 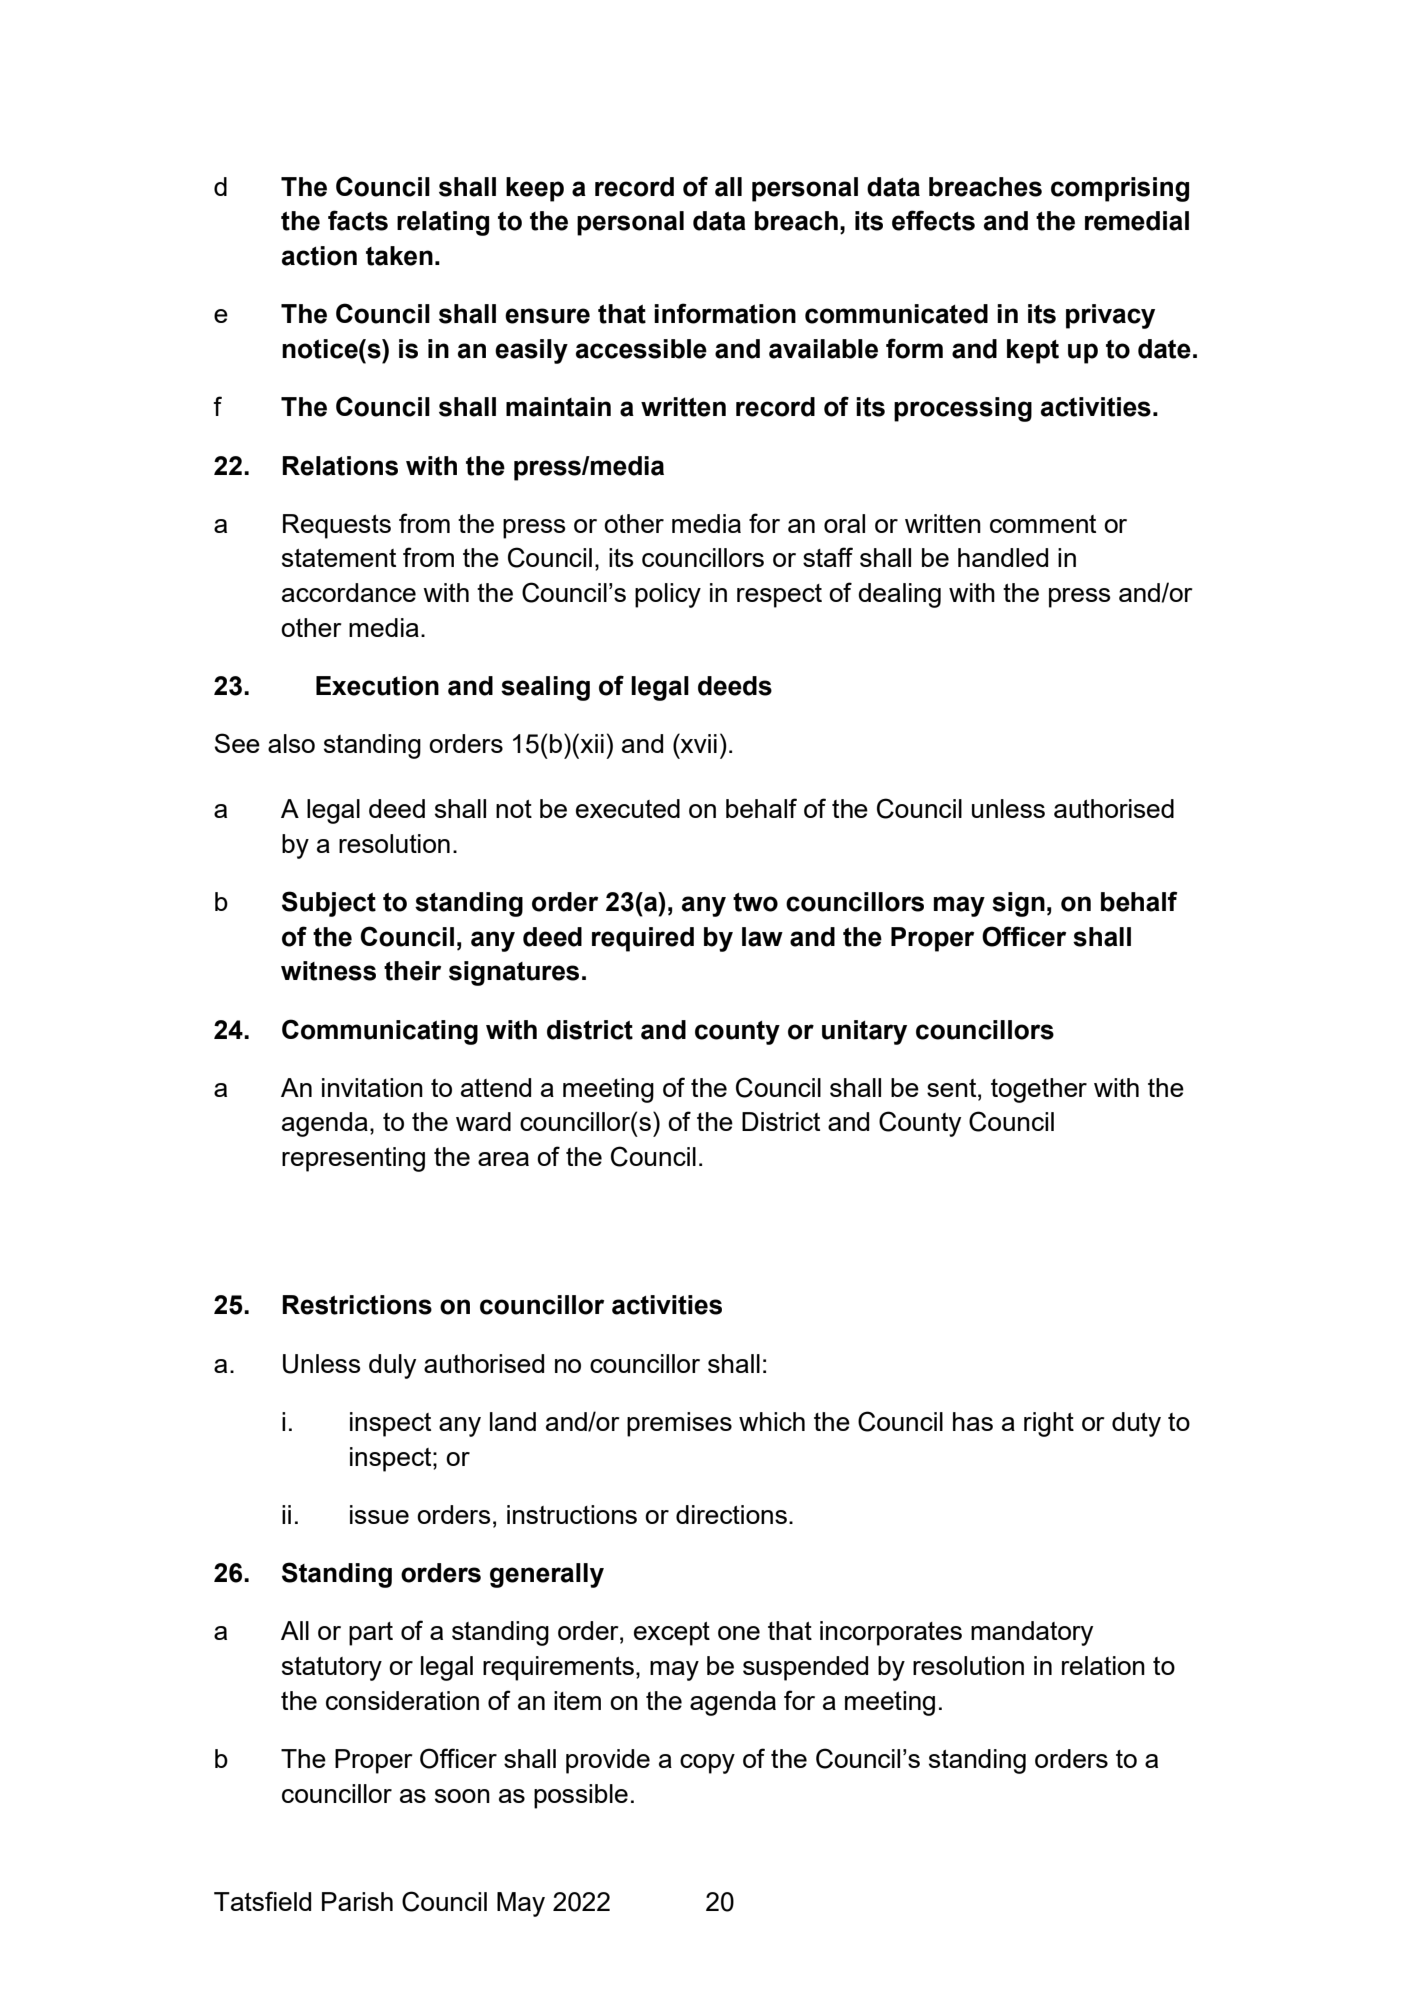 What do you see at coordinates (628, 808) in the screenshot?
I see `executed` at bounding box center [628, 808].
